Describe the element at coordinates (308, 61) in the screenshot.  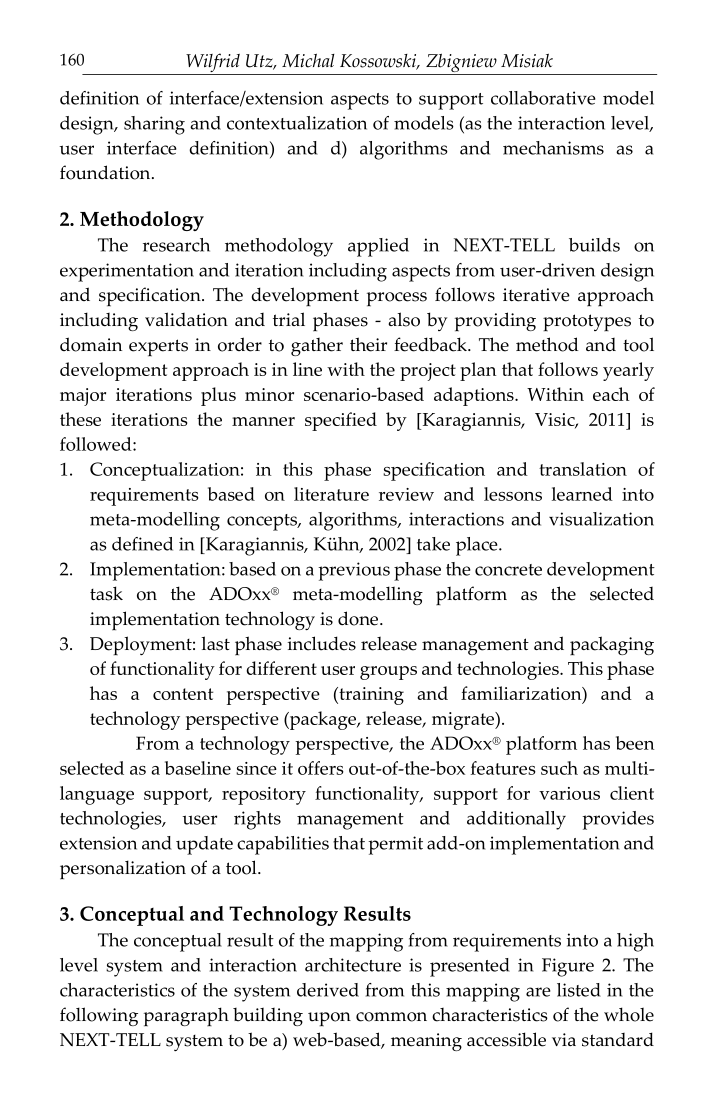
I see `Michal` at that location.
